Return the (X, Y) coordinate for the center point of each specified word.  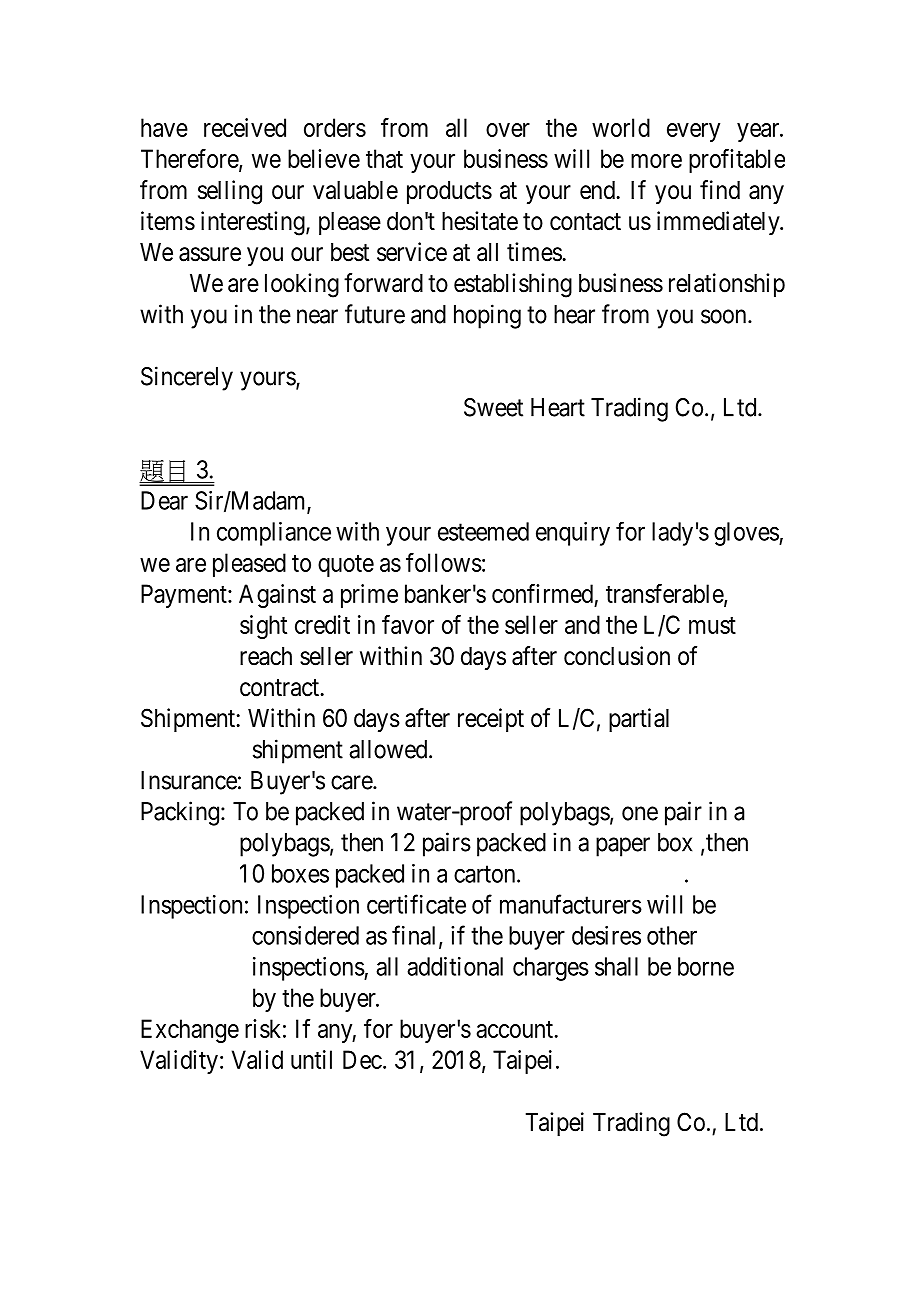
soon (725, 316)
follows (444, 562)
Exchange (190, 1031)
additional (455, 966)
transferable (665, 594)
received (245, 127)
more (656, 161)
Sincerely (187, 378)
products (449, 192)
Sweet (493, 407)
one (640, 813)
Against (277, 596)
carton (486, 874)
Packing (181, 813)
